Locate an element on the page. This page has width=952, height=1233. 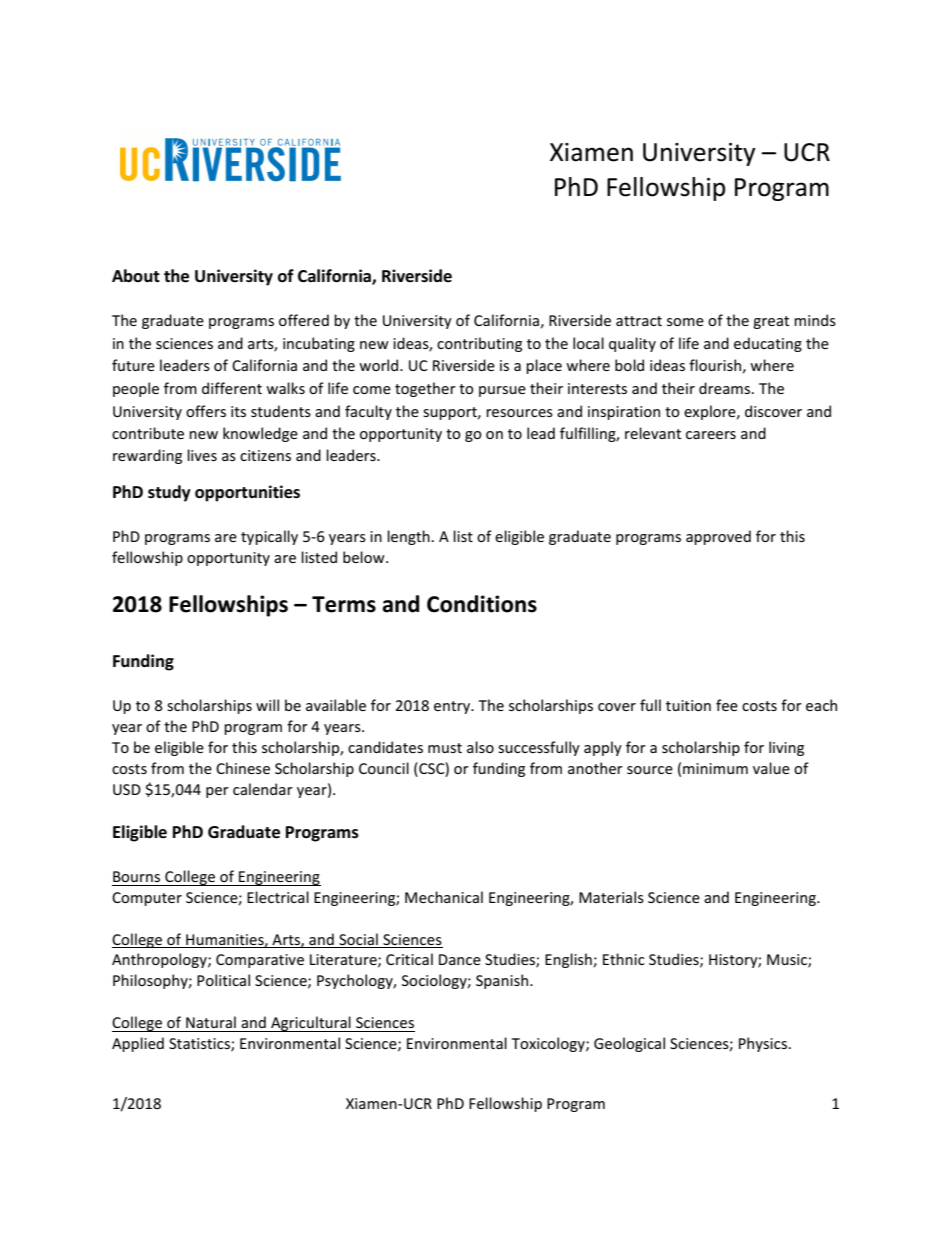
entry is located at coordinates (453, 707).
